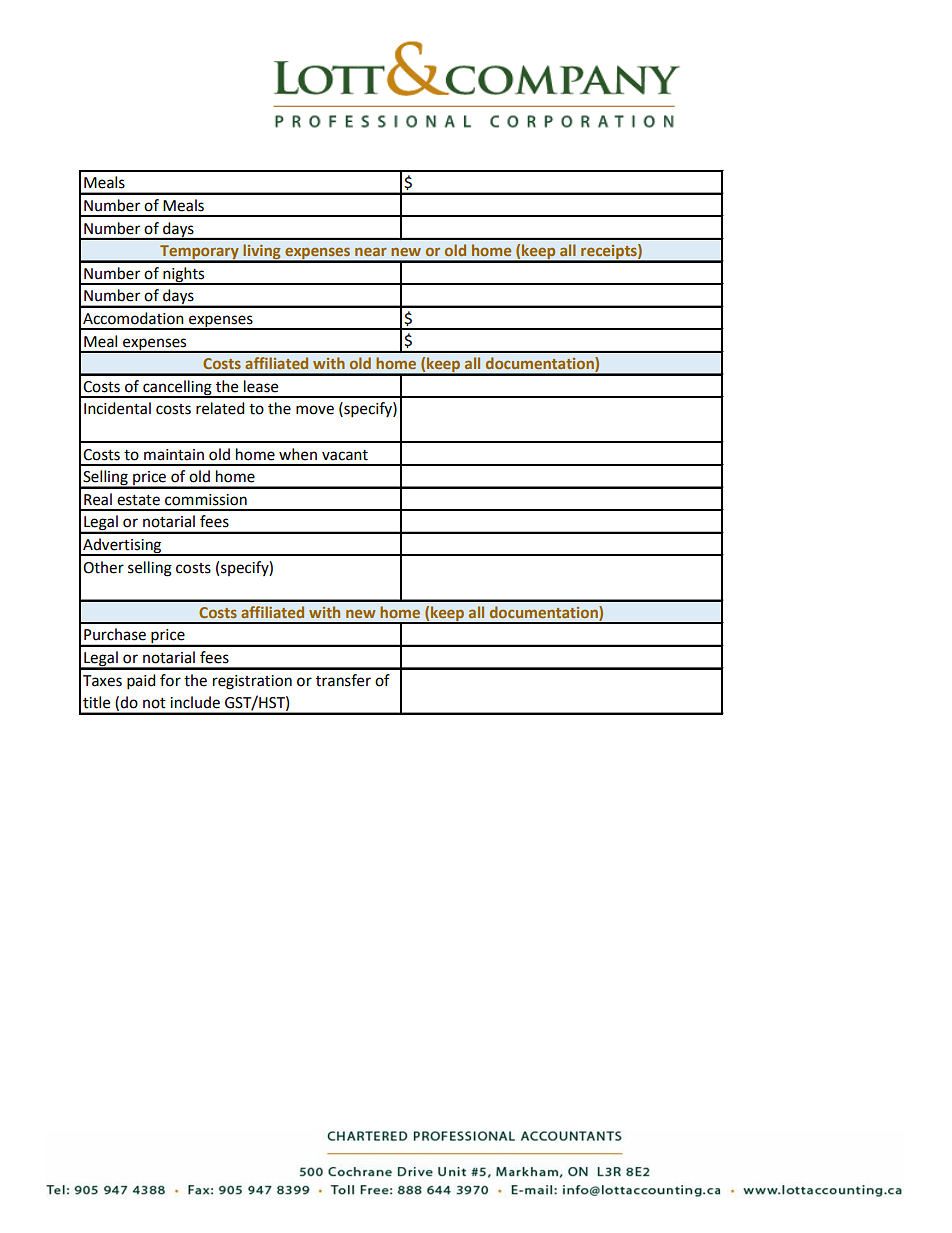 This screenshot has height=1233, width=952. Describe the element at coordinates (343, 680) in the screenshot. I see `transfer` at that location.
